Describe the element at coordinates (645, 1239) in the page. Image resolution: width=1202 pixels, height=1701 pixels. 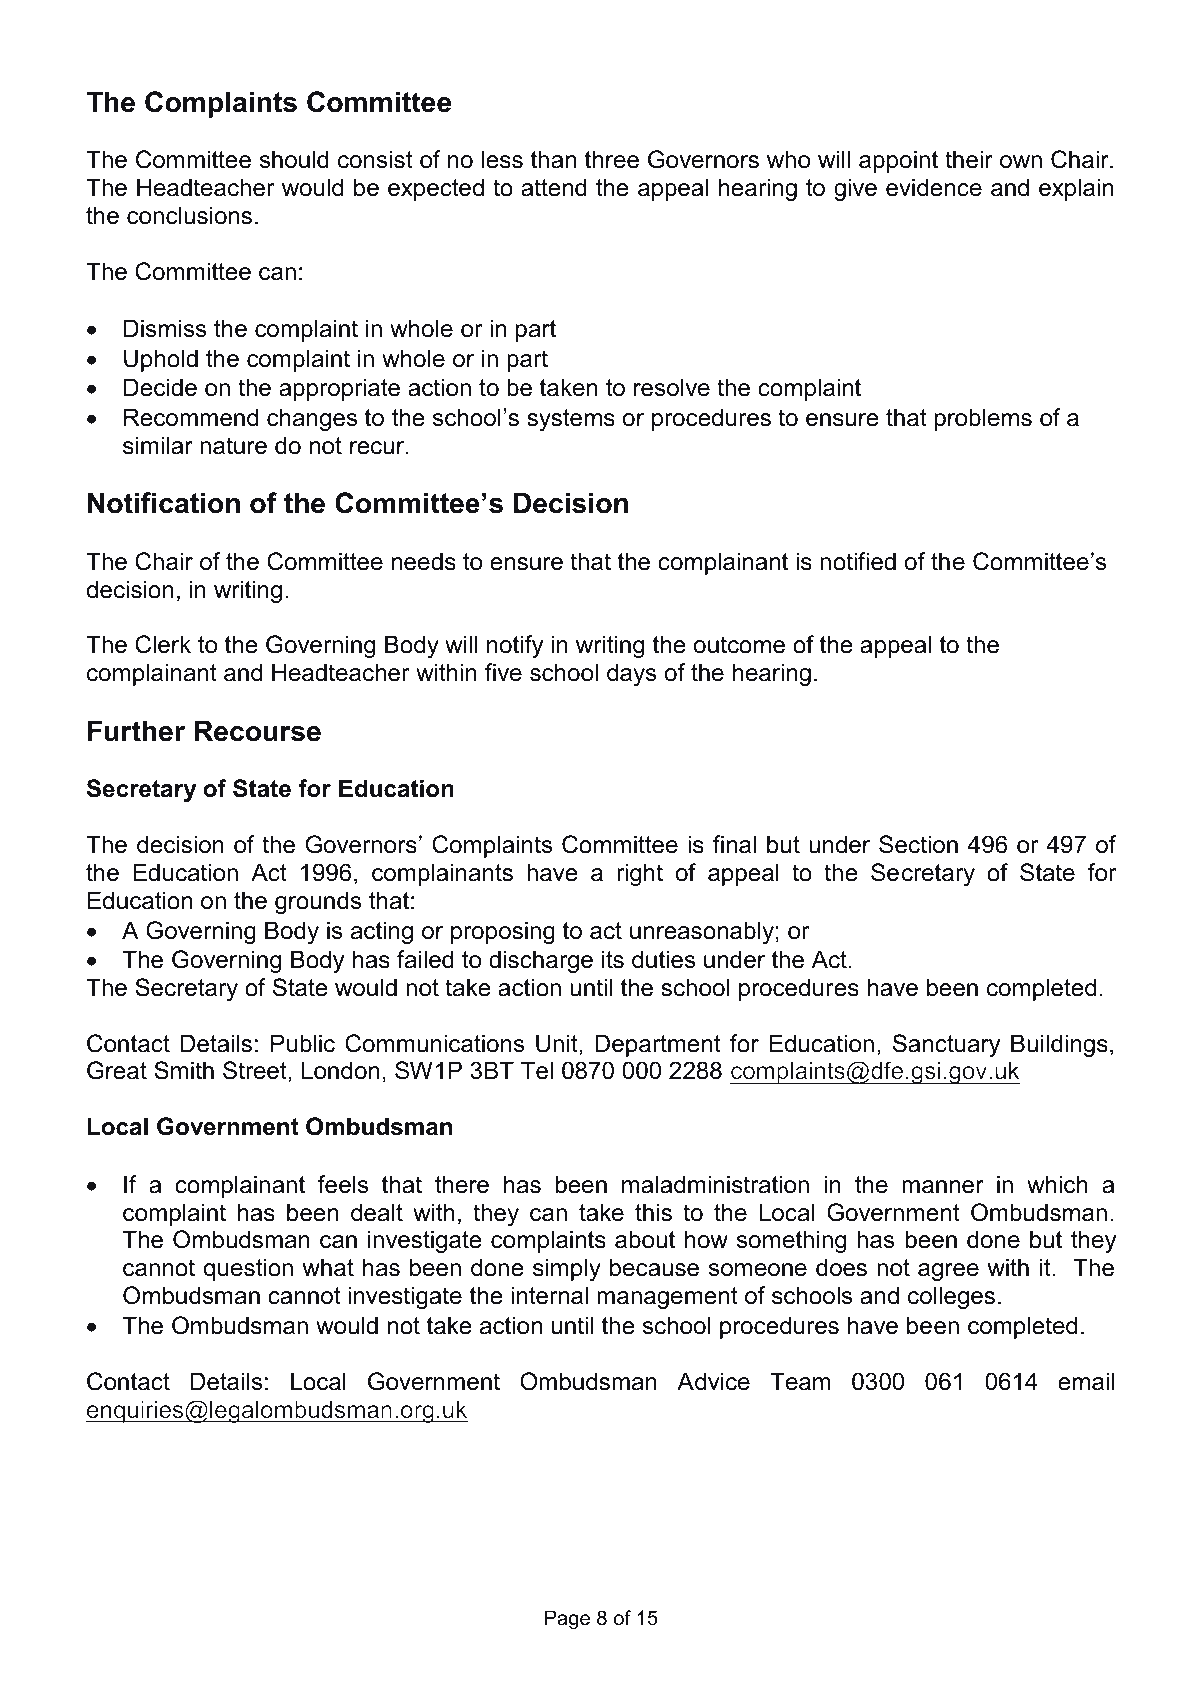
I see `about` at that location.
